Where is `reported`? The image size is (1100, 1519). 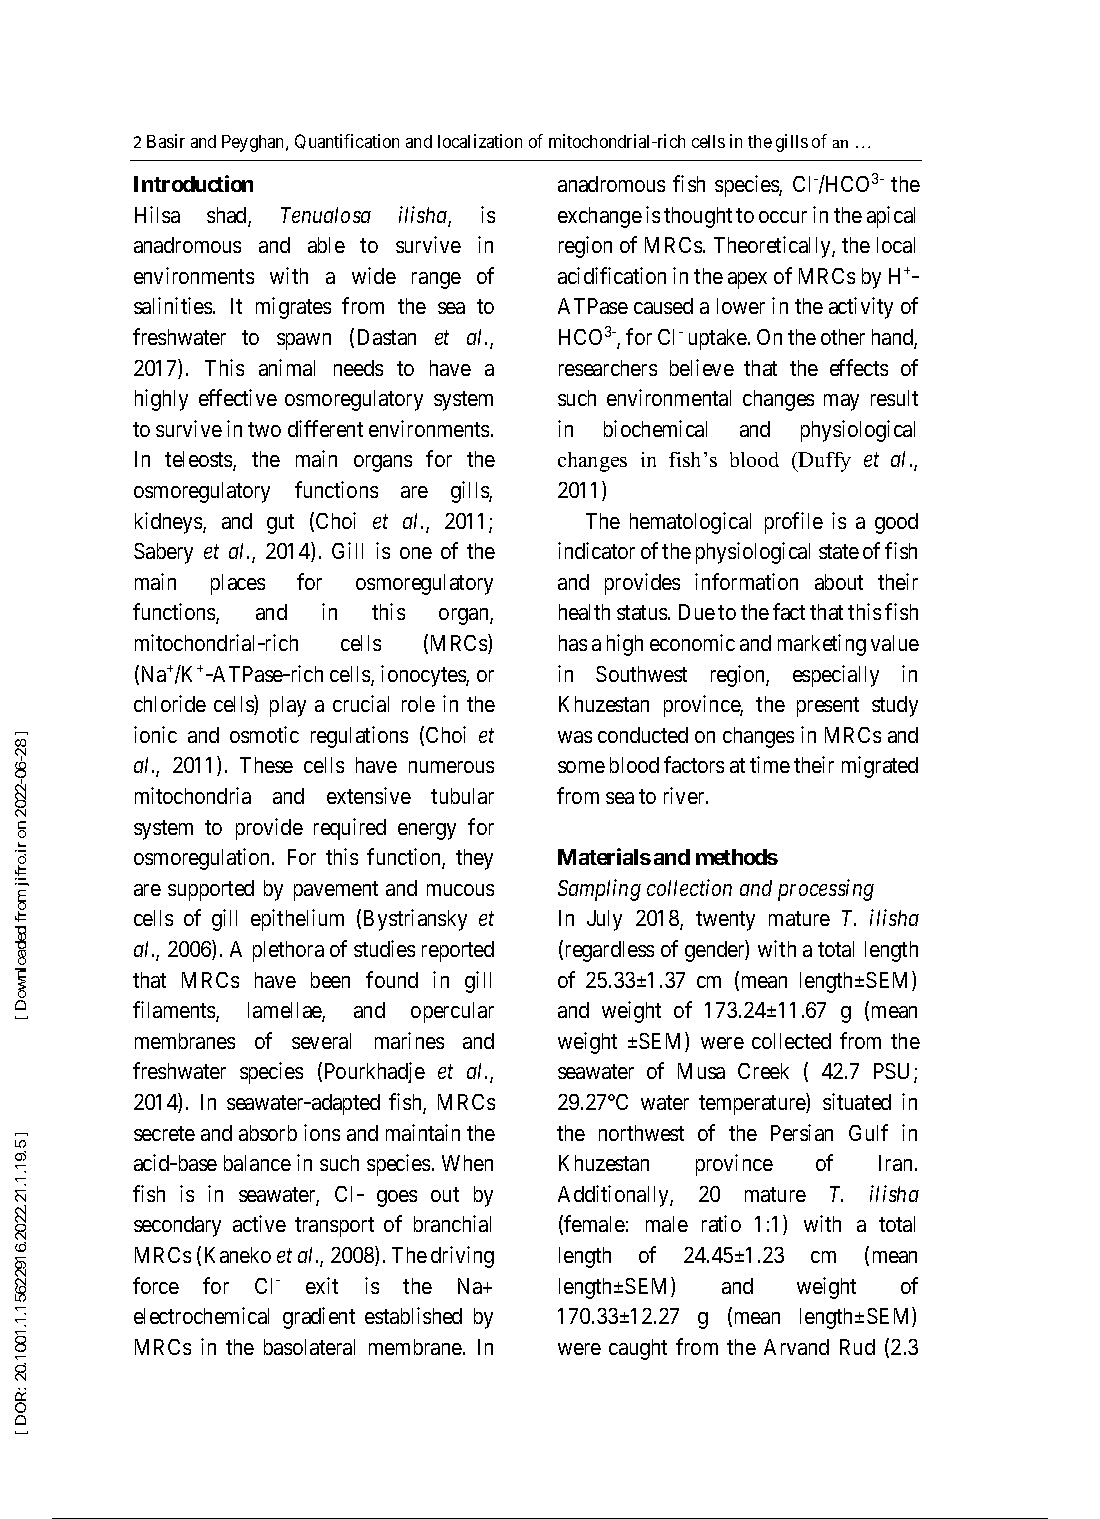 reported is located at coordinates (458, 951).
